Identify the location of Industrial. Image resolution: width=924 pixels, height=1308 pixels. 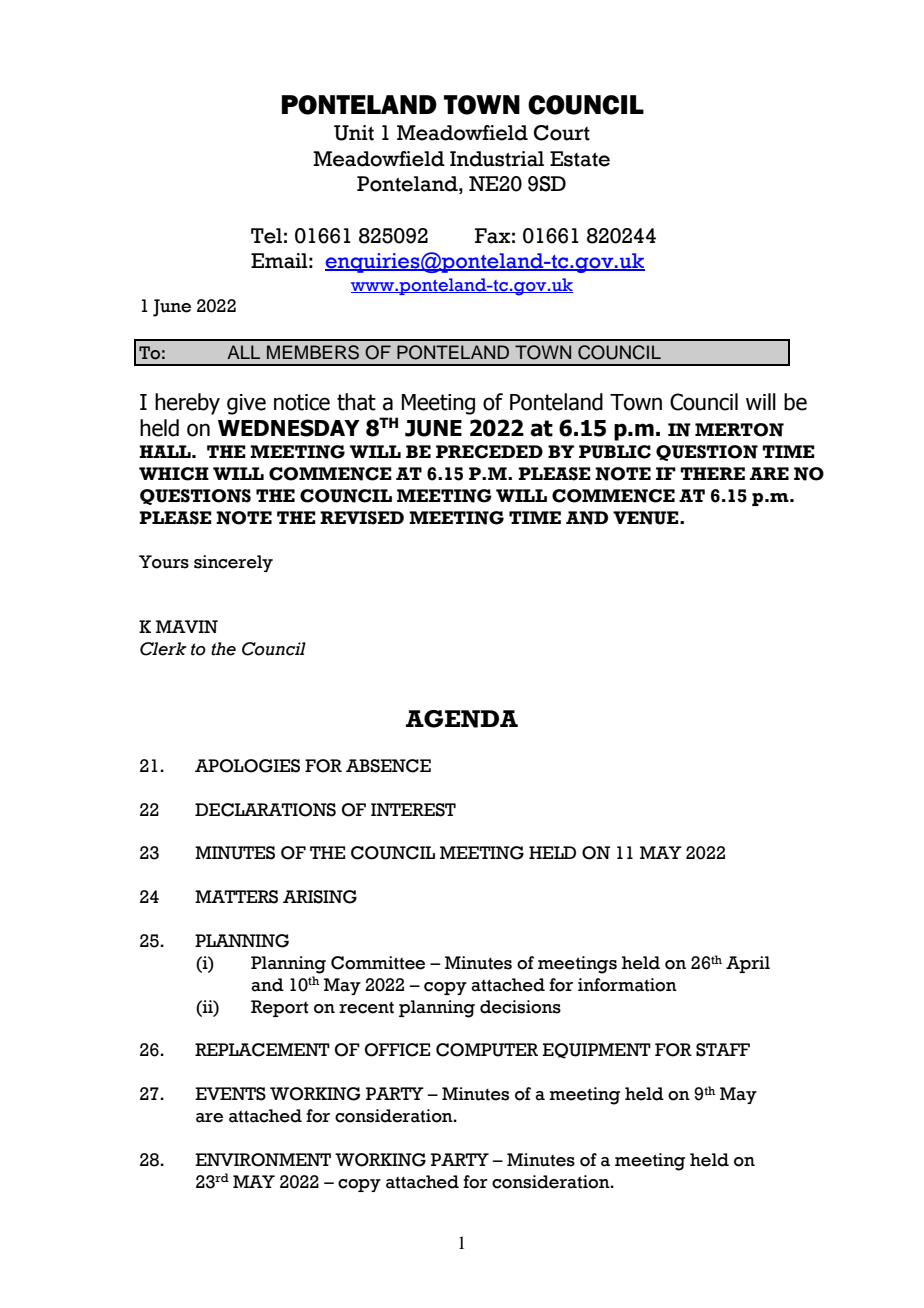
(497, 159).
